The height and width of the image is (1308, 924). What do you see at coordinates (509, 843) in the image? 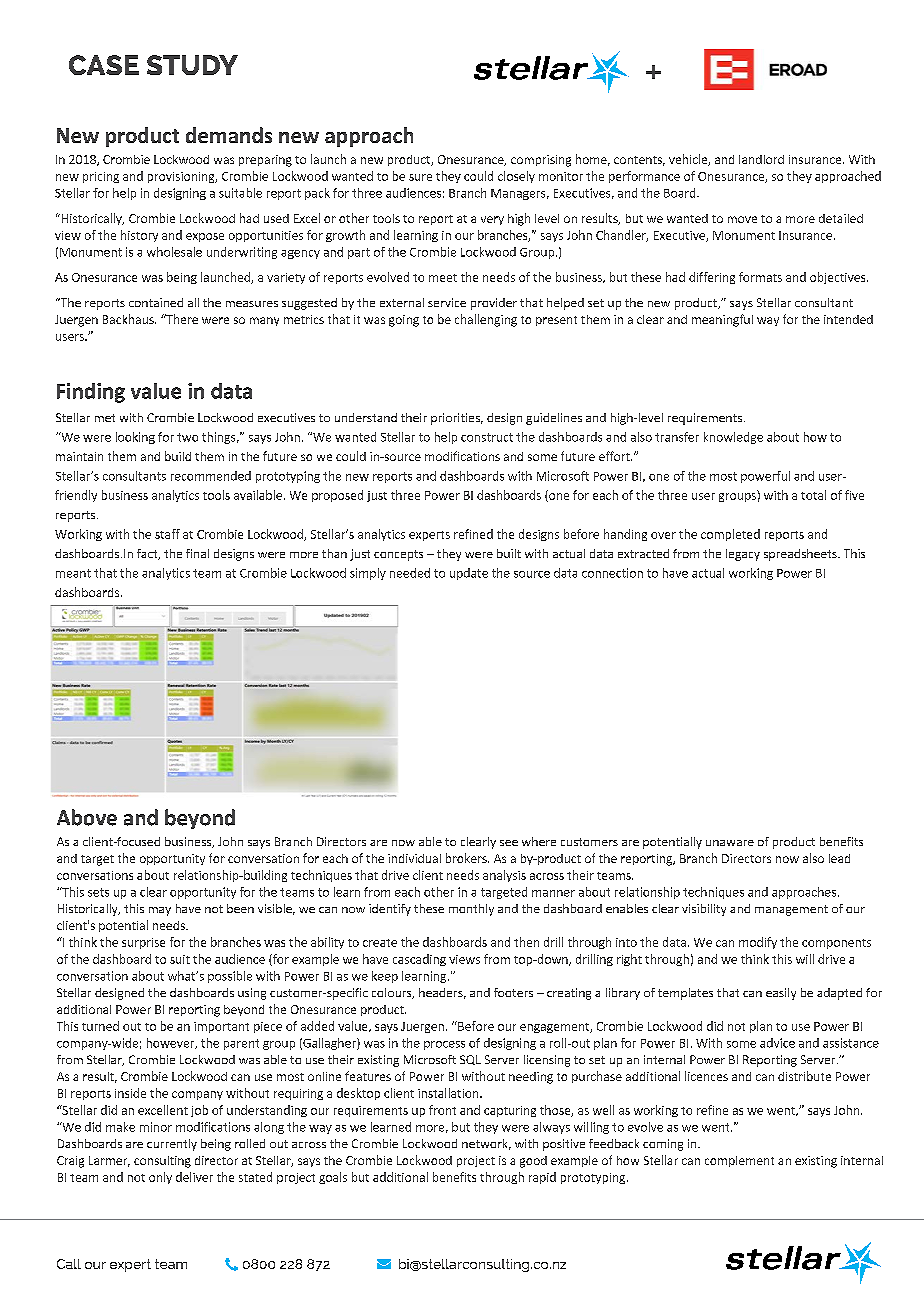
I see `see` at bounding box center [509, 843].
